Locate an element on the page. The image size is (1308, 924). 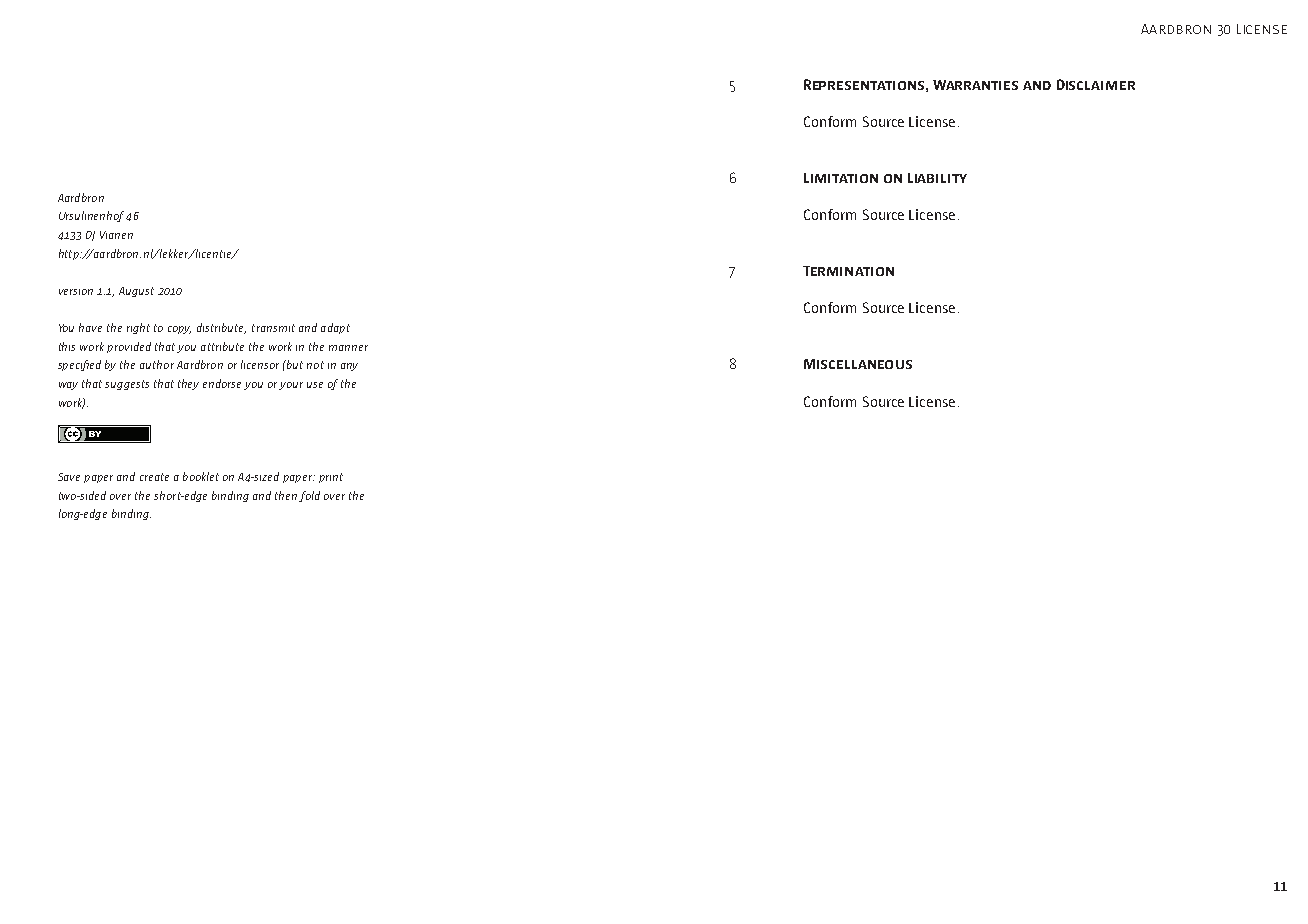
LIMITATION is located at coordinates (841, 178).
